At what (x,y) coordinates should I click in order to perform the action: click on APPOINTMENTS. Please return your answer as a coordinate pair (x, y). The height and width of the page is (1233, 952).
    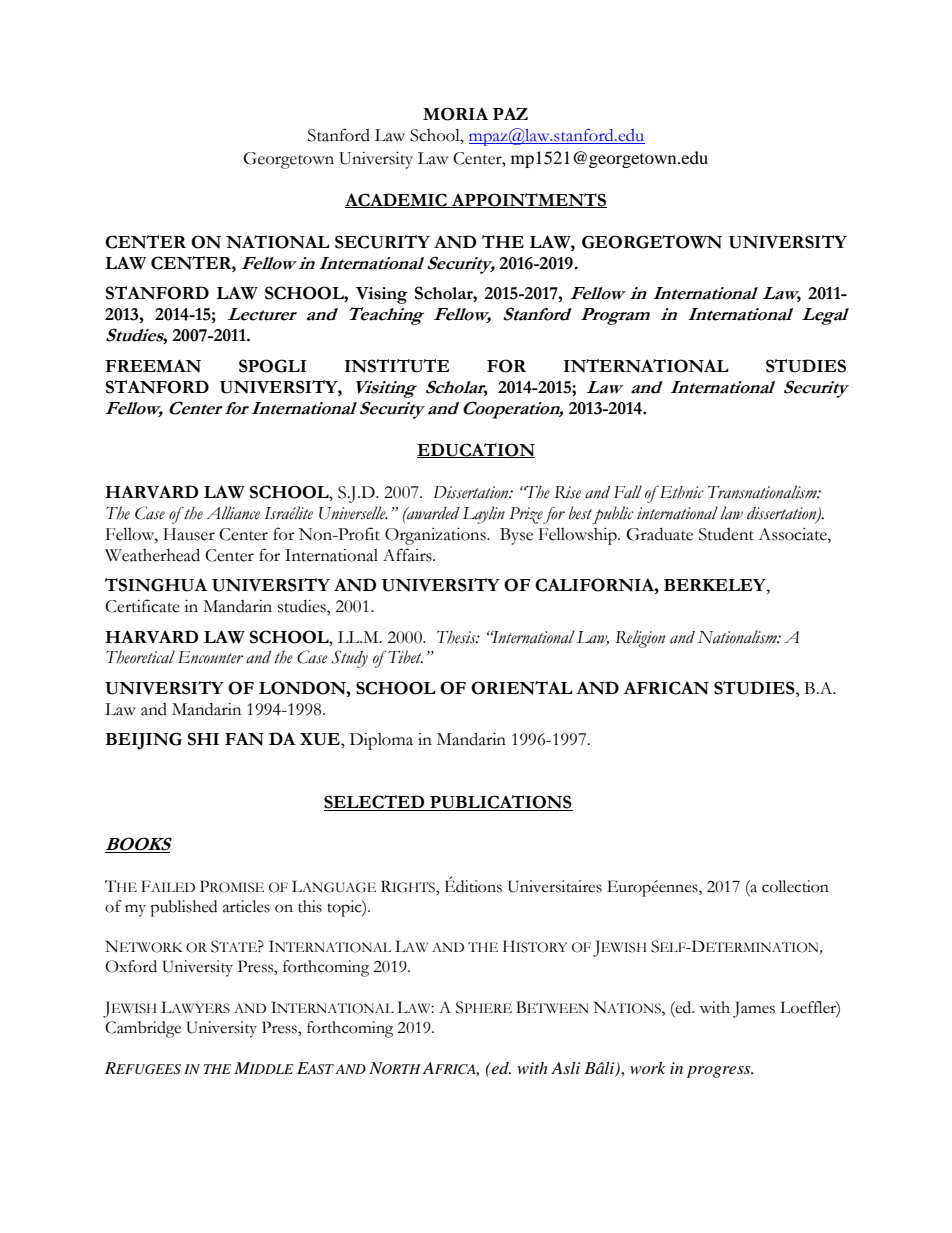
    Looking at the image, I should click on (528, 200).
